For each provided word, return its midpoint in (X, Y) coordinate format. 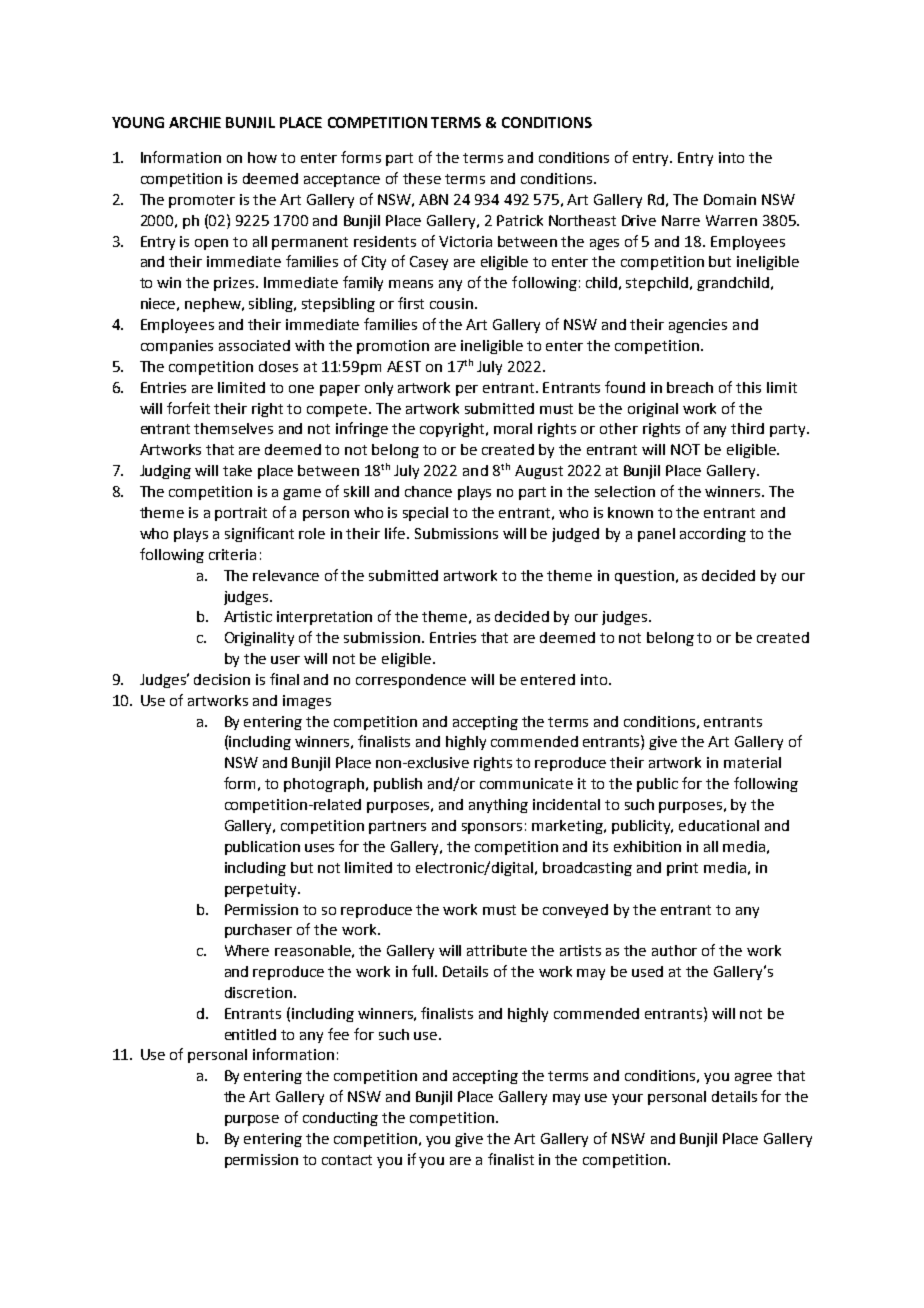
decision (222, 679)
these (422, 178)
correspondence (411, 681)
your (627, 1099)
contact (347, 1160)
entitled (250, 1034)
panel (656, 535)
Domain (730, 199)
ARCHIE (195, 122)
